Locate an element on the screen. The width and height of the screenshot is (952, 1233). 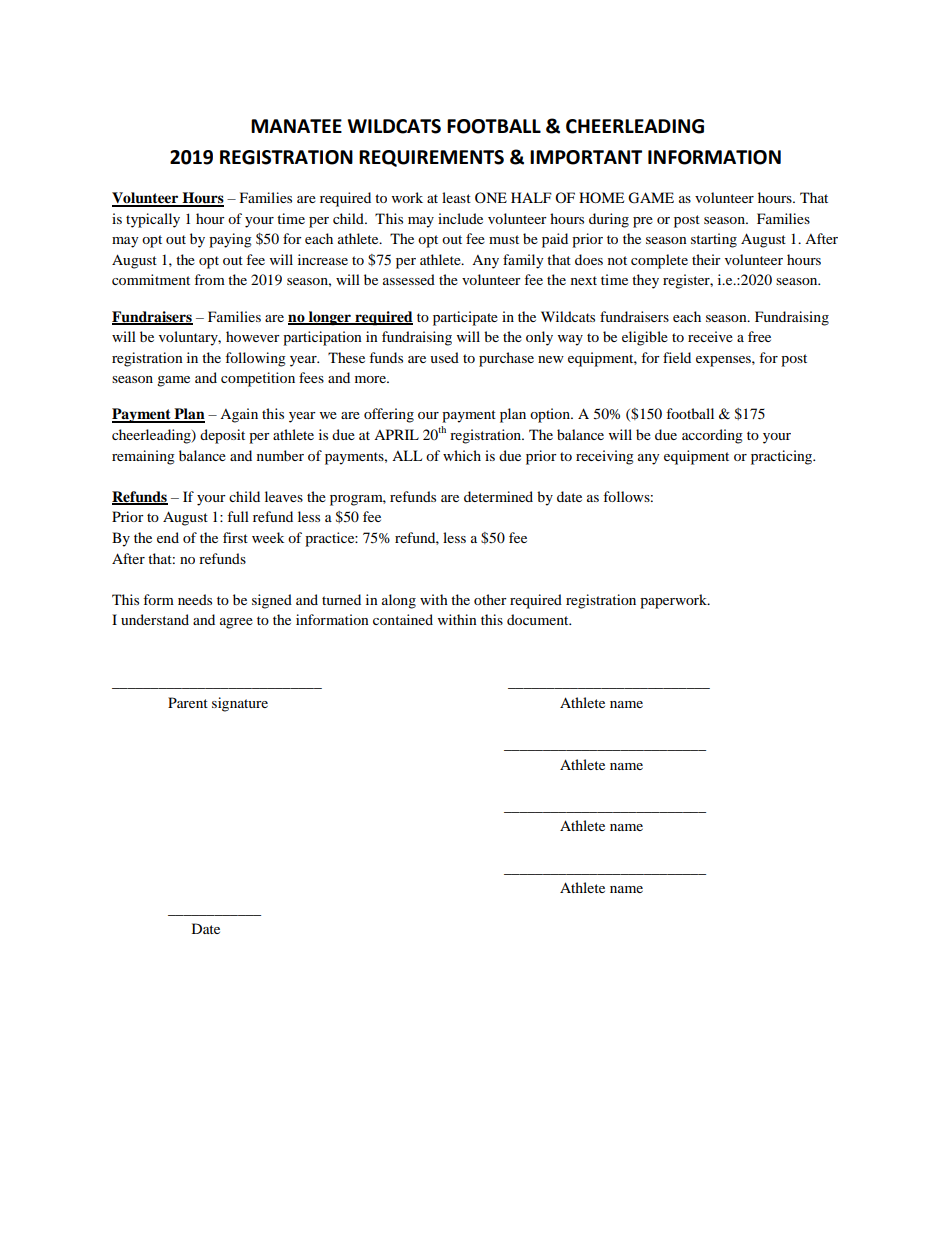
needs is located at coordinates (195, 599).
